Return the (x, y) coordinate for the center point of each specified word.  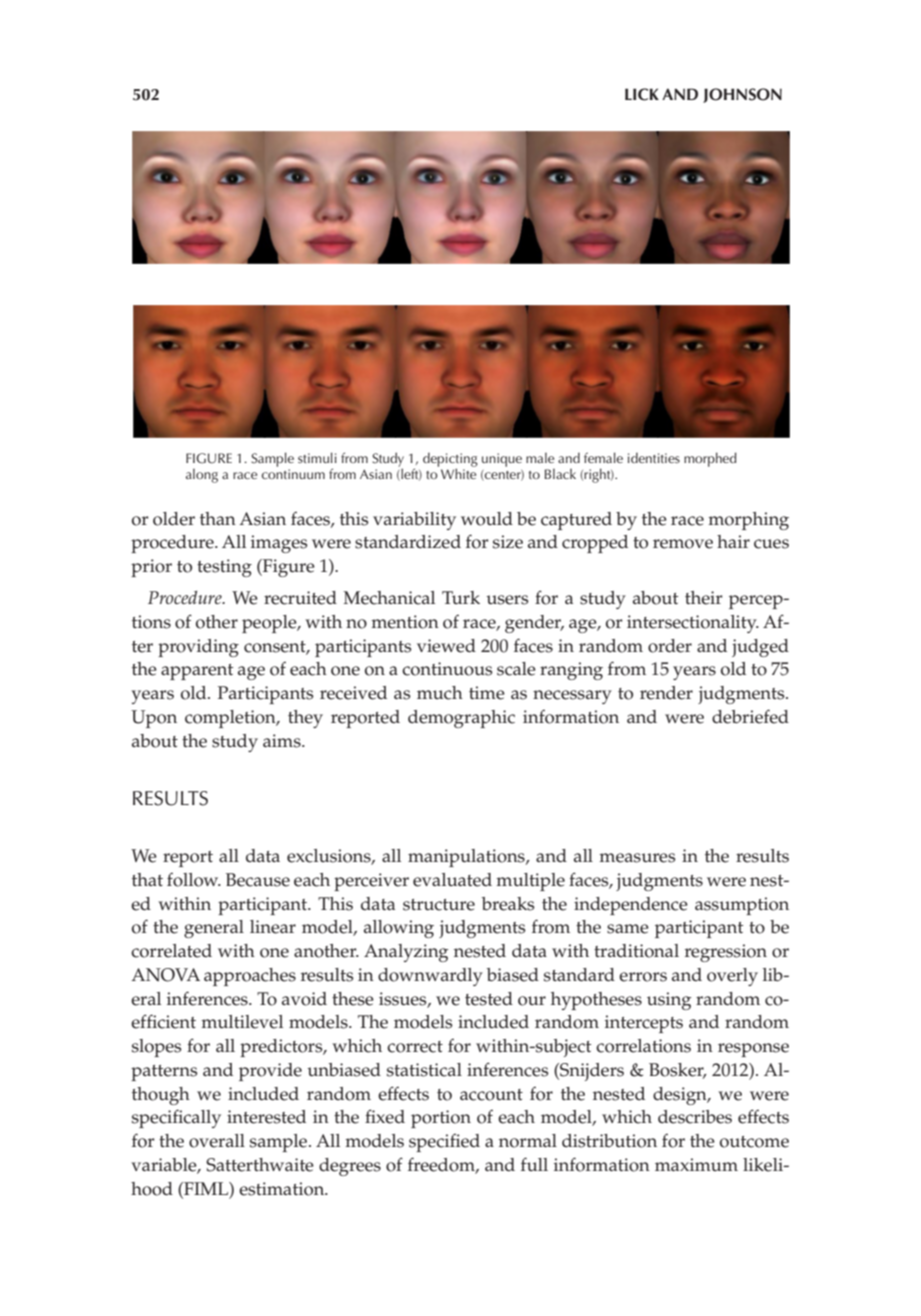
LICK (642, 94)
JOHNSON (742, 95)
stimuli (317, 457)
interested (266, 1117)
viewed (446, 646)
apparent (197, 672)
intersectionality (693, 624)
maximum (696, 1164)
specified (444, 1142)
